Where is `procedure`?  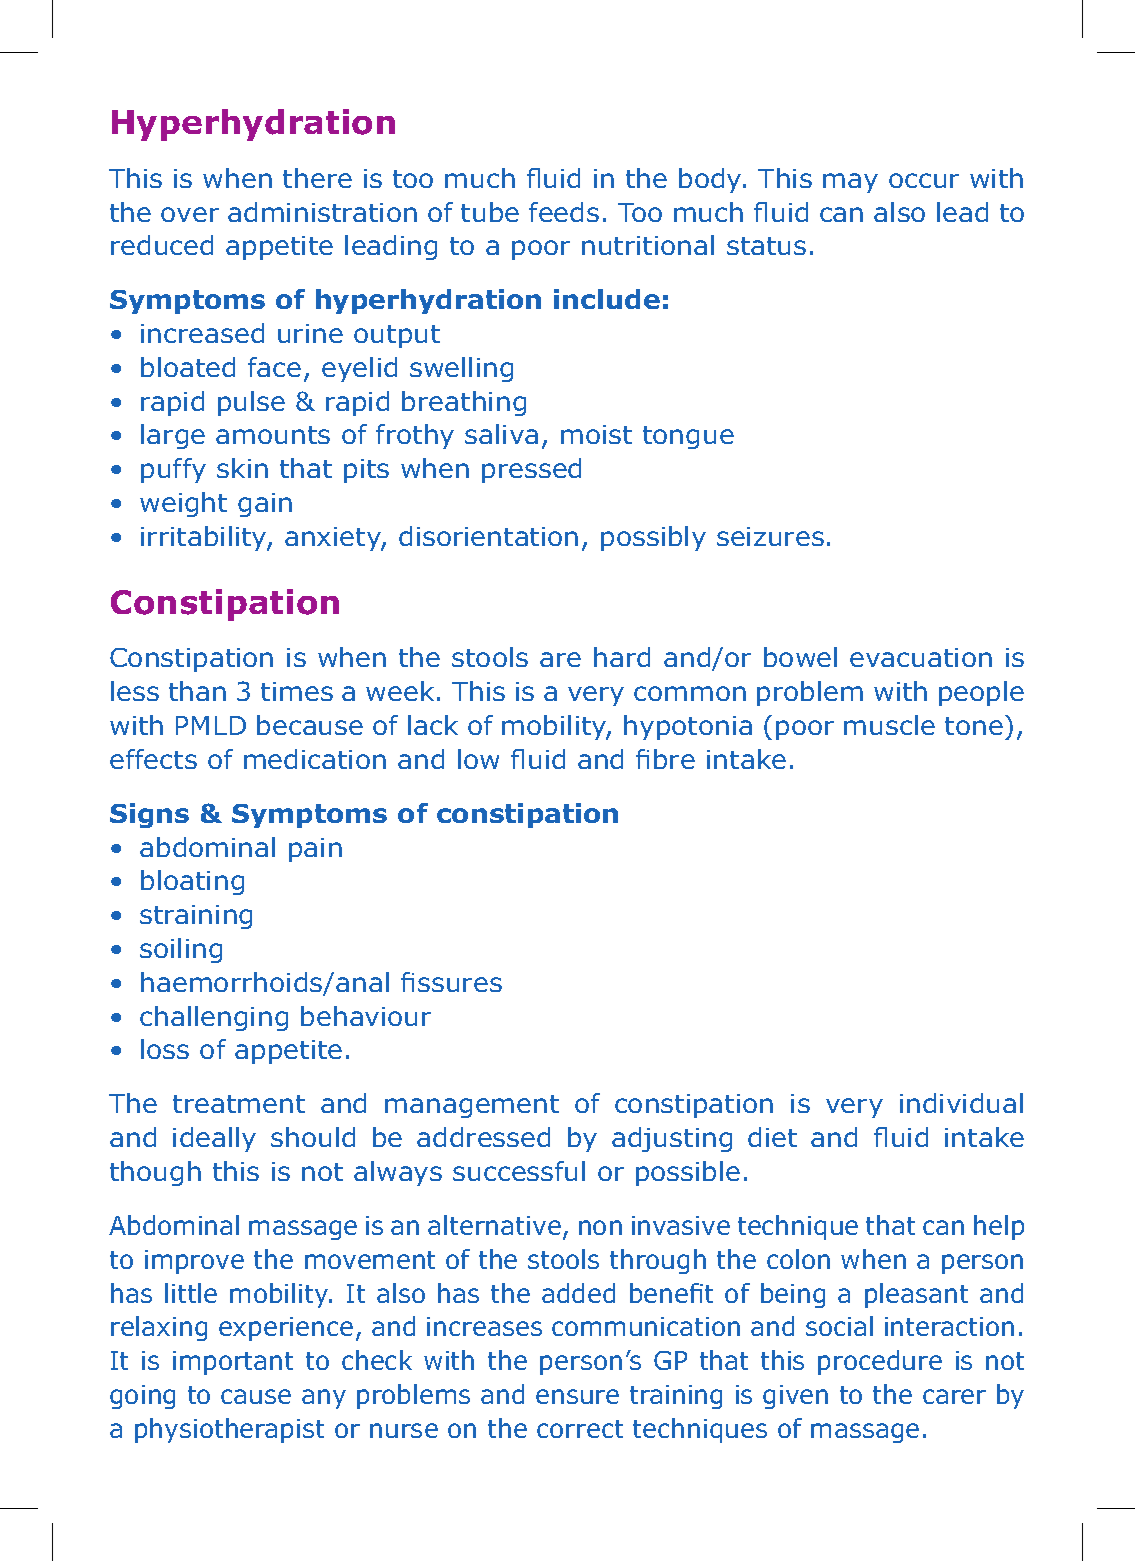
procedure is located at coordinates (880, 1362).
